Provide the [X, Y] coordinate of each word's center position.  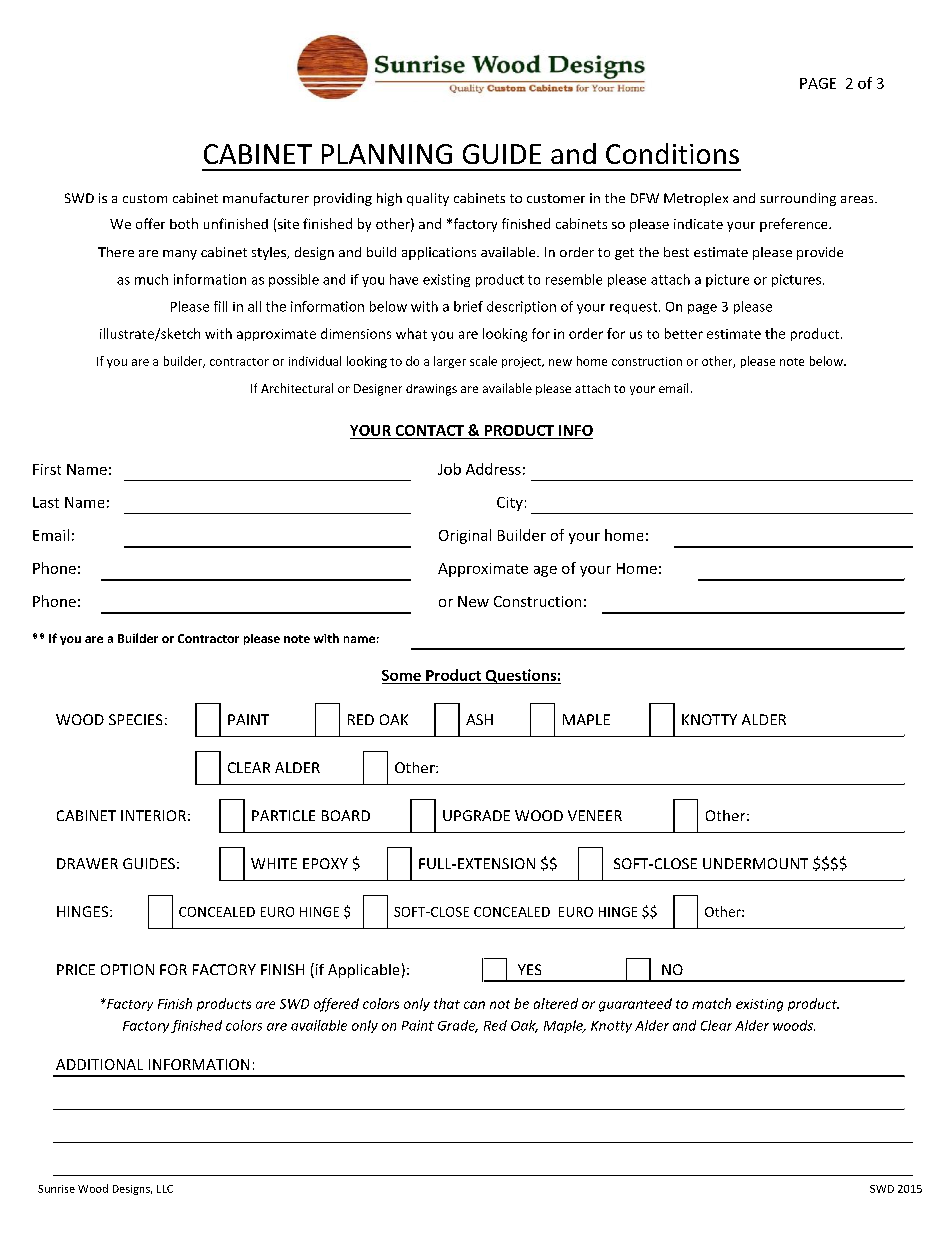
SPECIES [135, 719]
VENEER [595, 815]
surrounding [798, 199]
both [184, 223]
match [711, 1003]
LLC [165, 1189]
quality [428, 199]
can [474, 1005]
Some [401, 675]
